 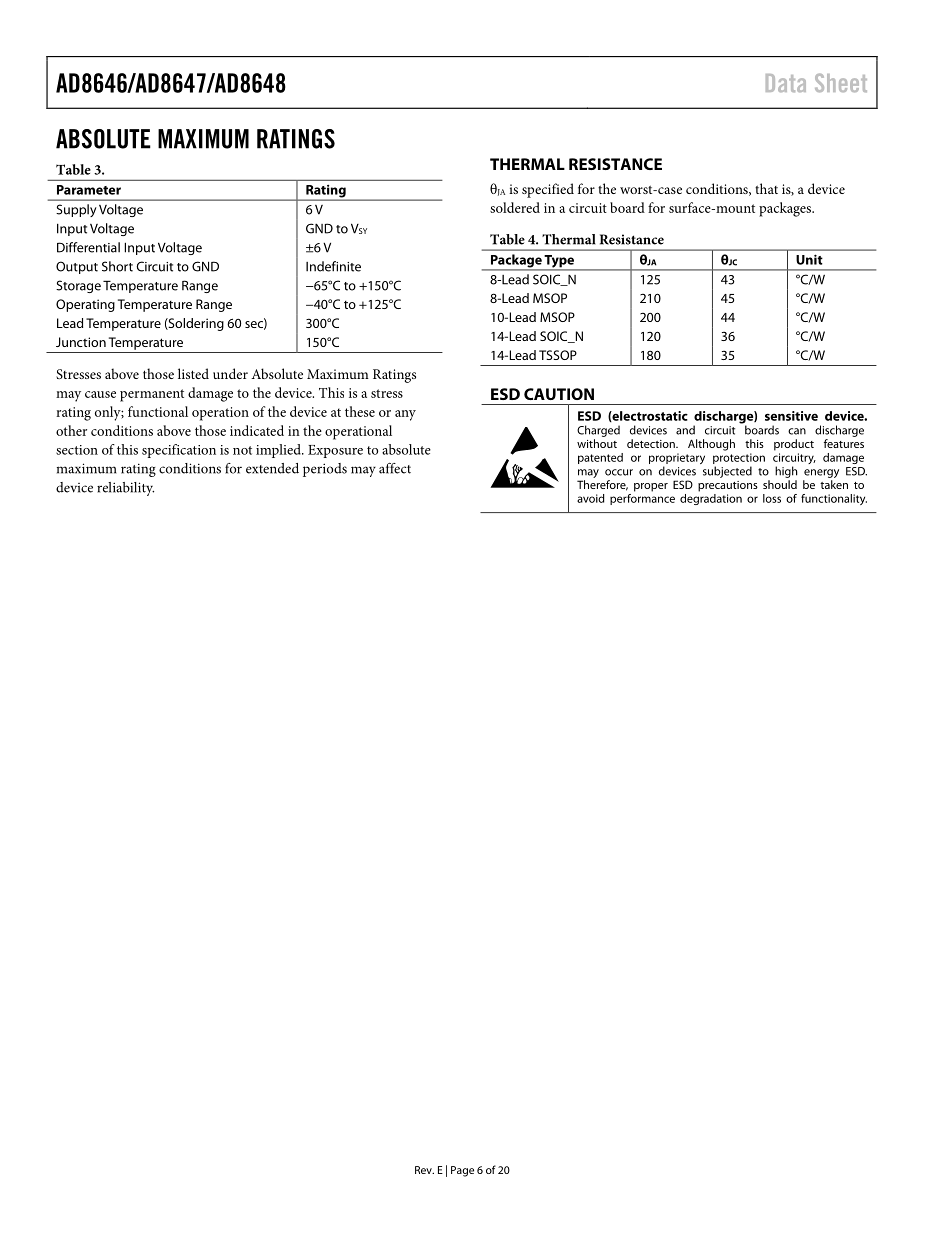 I want to click on periods, so click(x=325, y=470).
